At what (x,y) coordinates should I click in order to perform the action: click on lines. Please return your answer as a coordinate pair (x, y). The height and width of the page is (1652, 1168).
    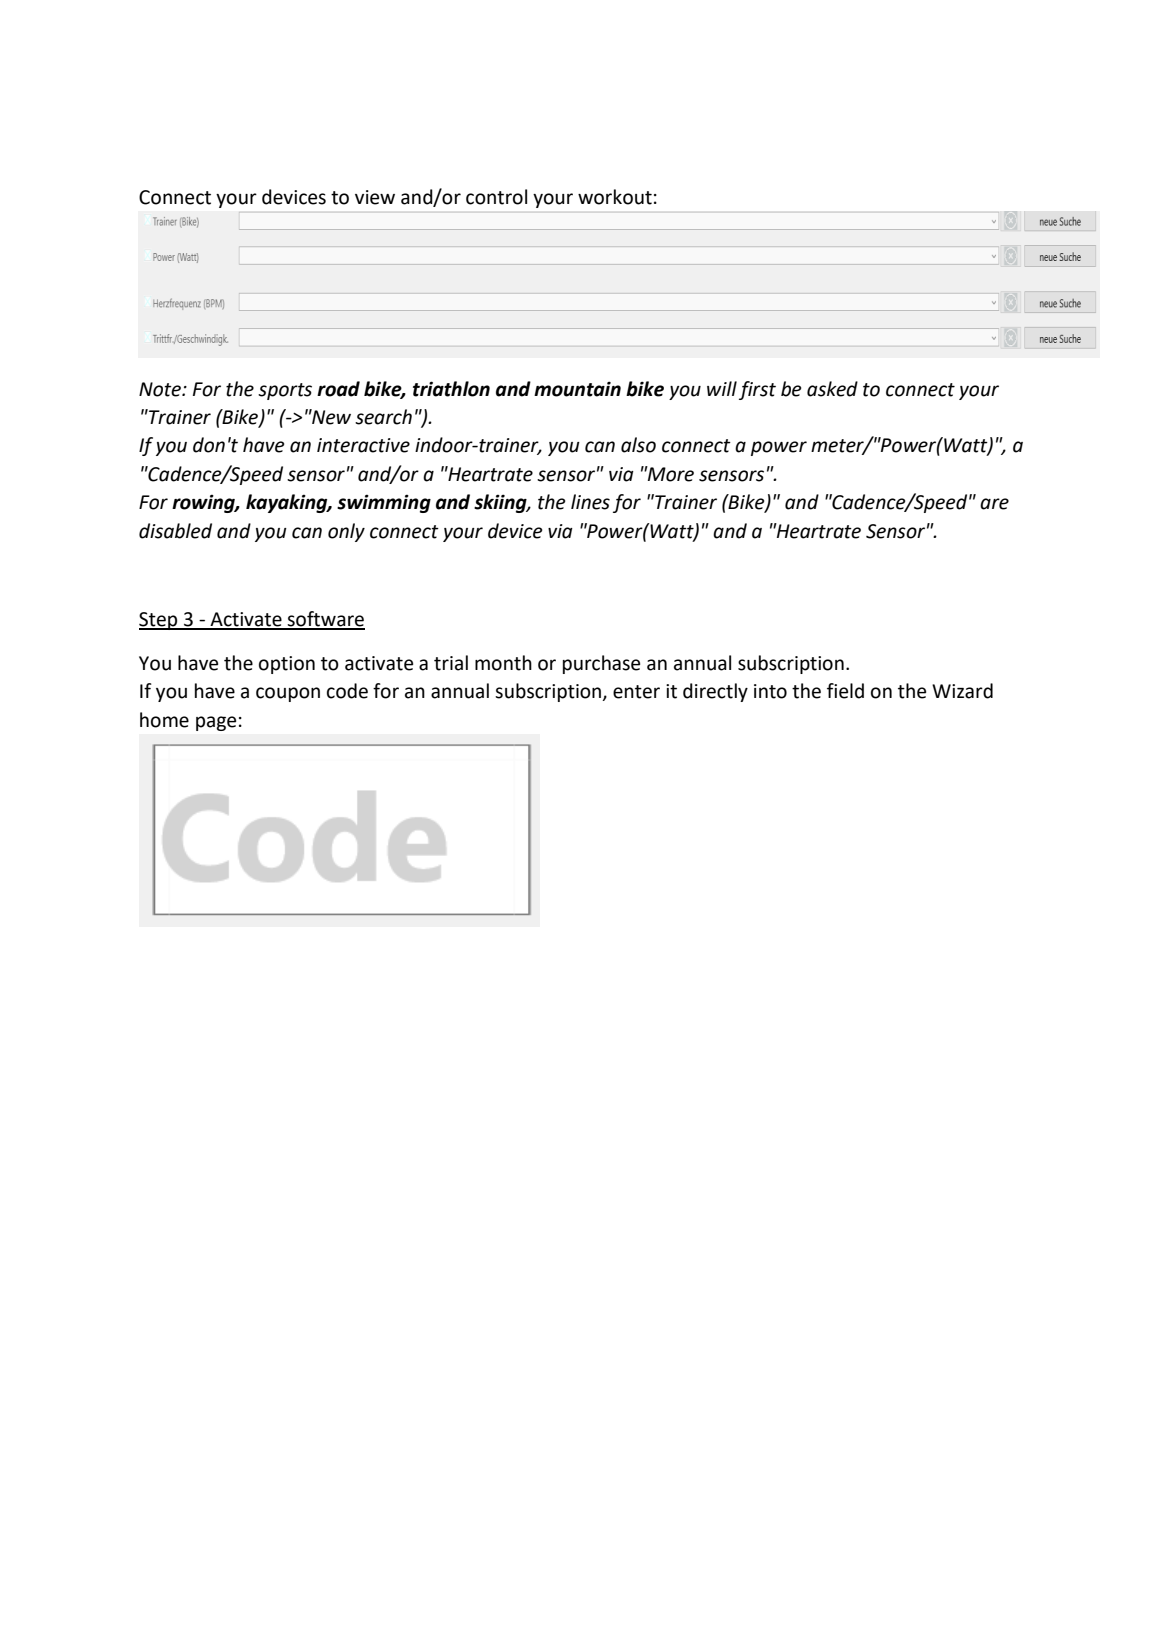
    Looking at the image, I should click on (590, 502).
